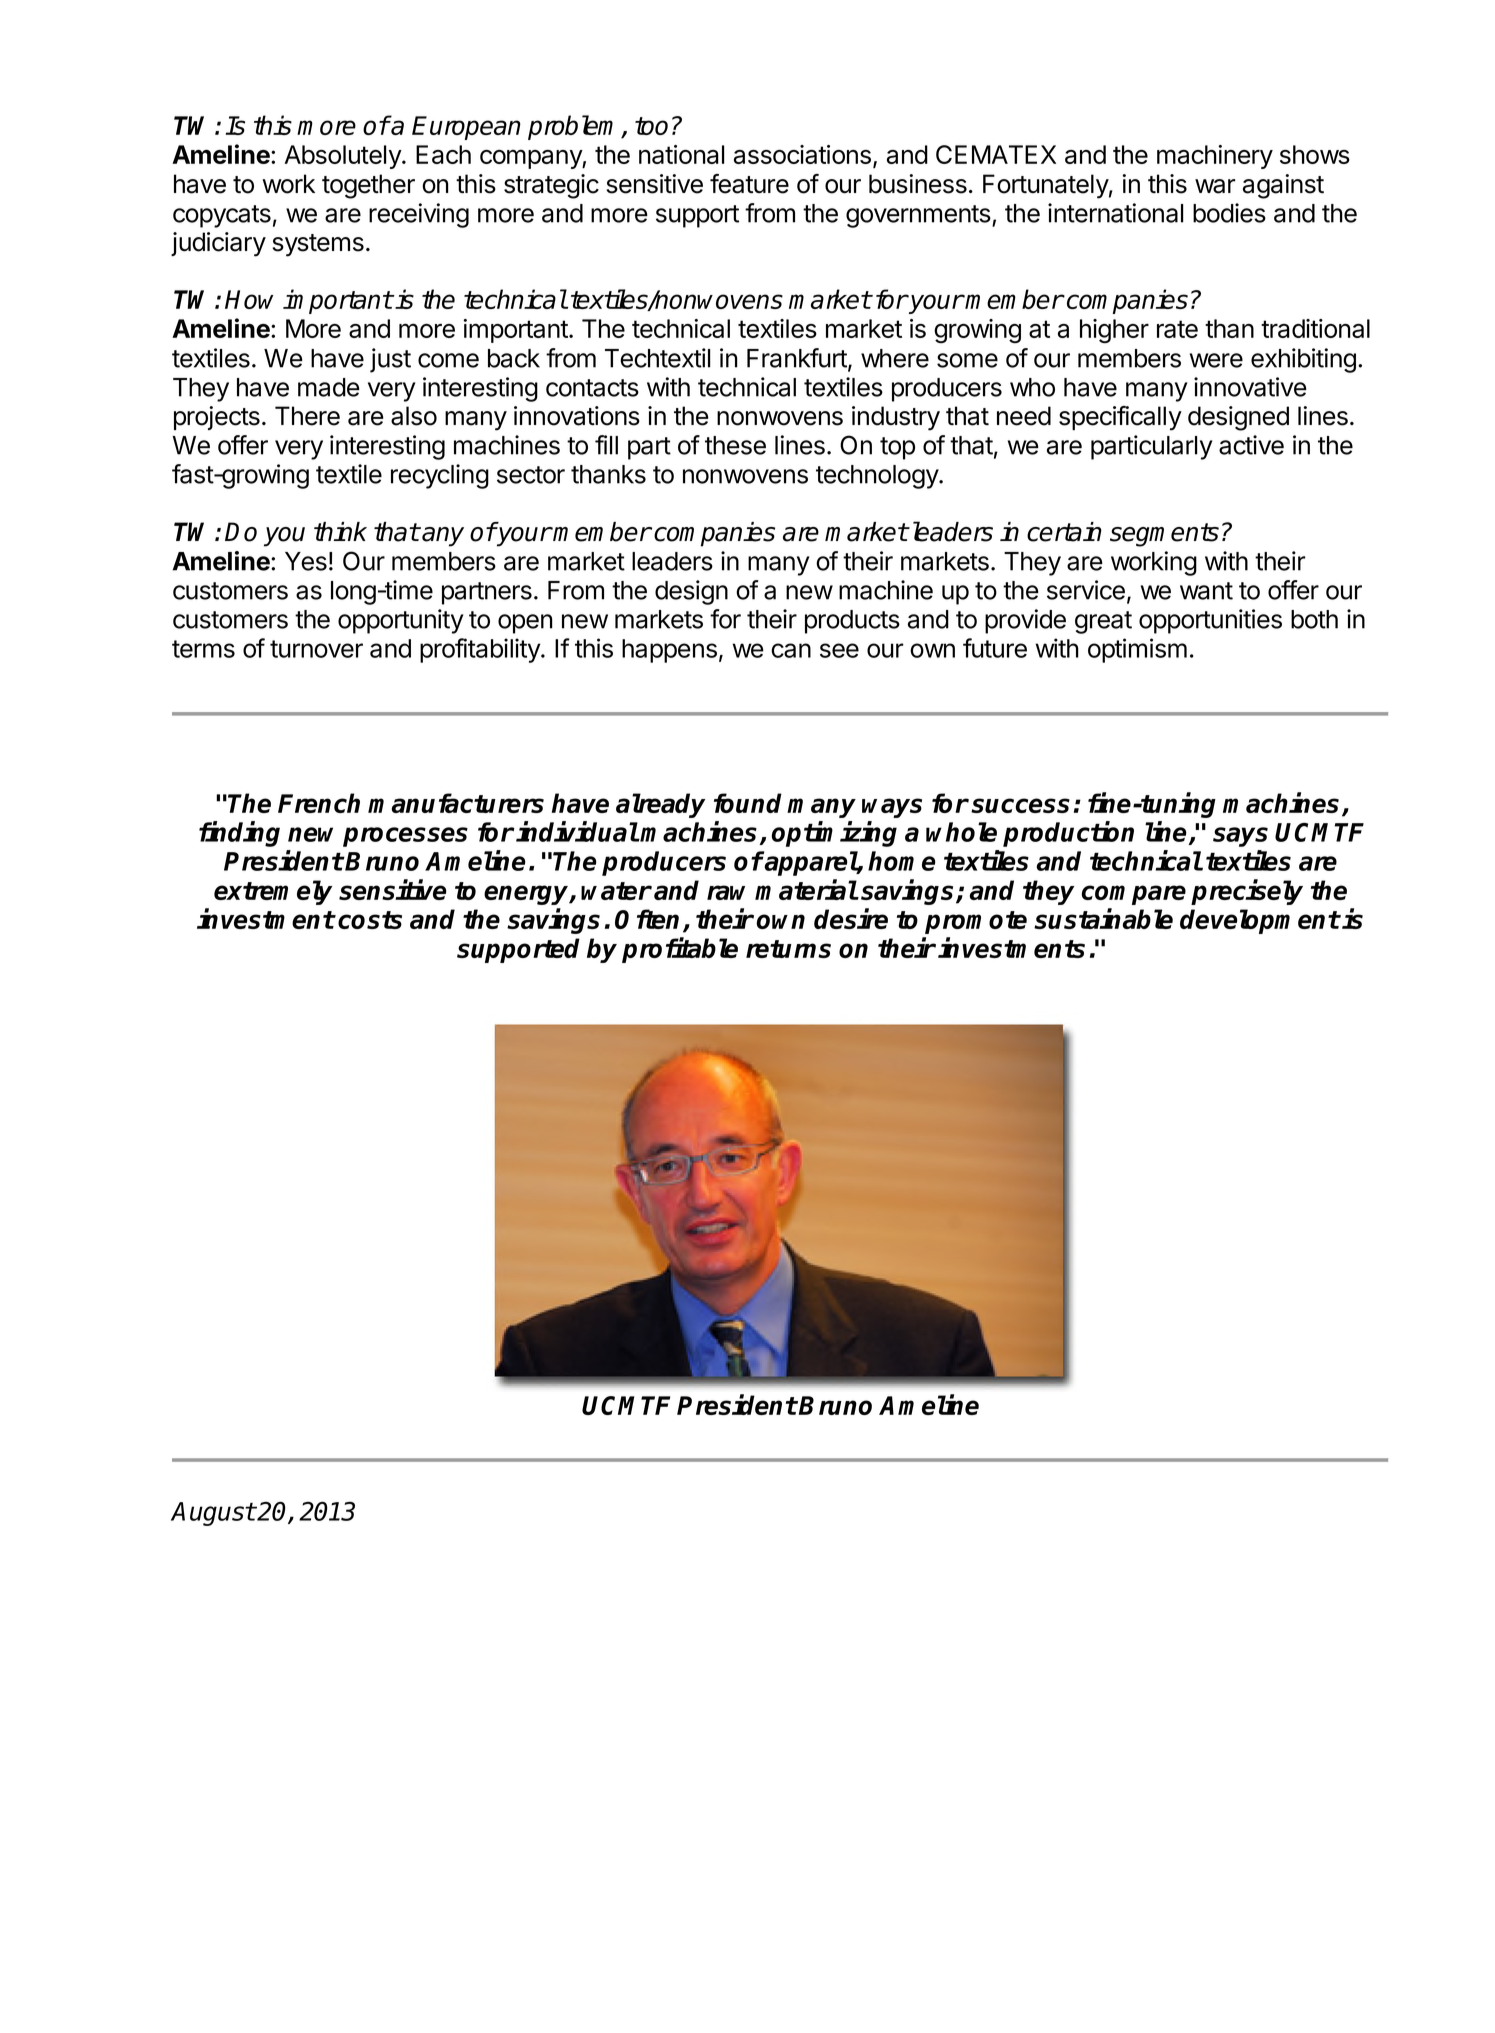 The width and height of the image is (1495, 2033). What do you see at coordinates (788, 949) in the image?
I see `returns` at bounding box center [788, 949].
